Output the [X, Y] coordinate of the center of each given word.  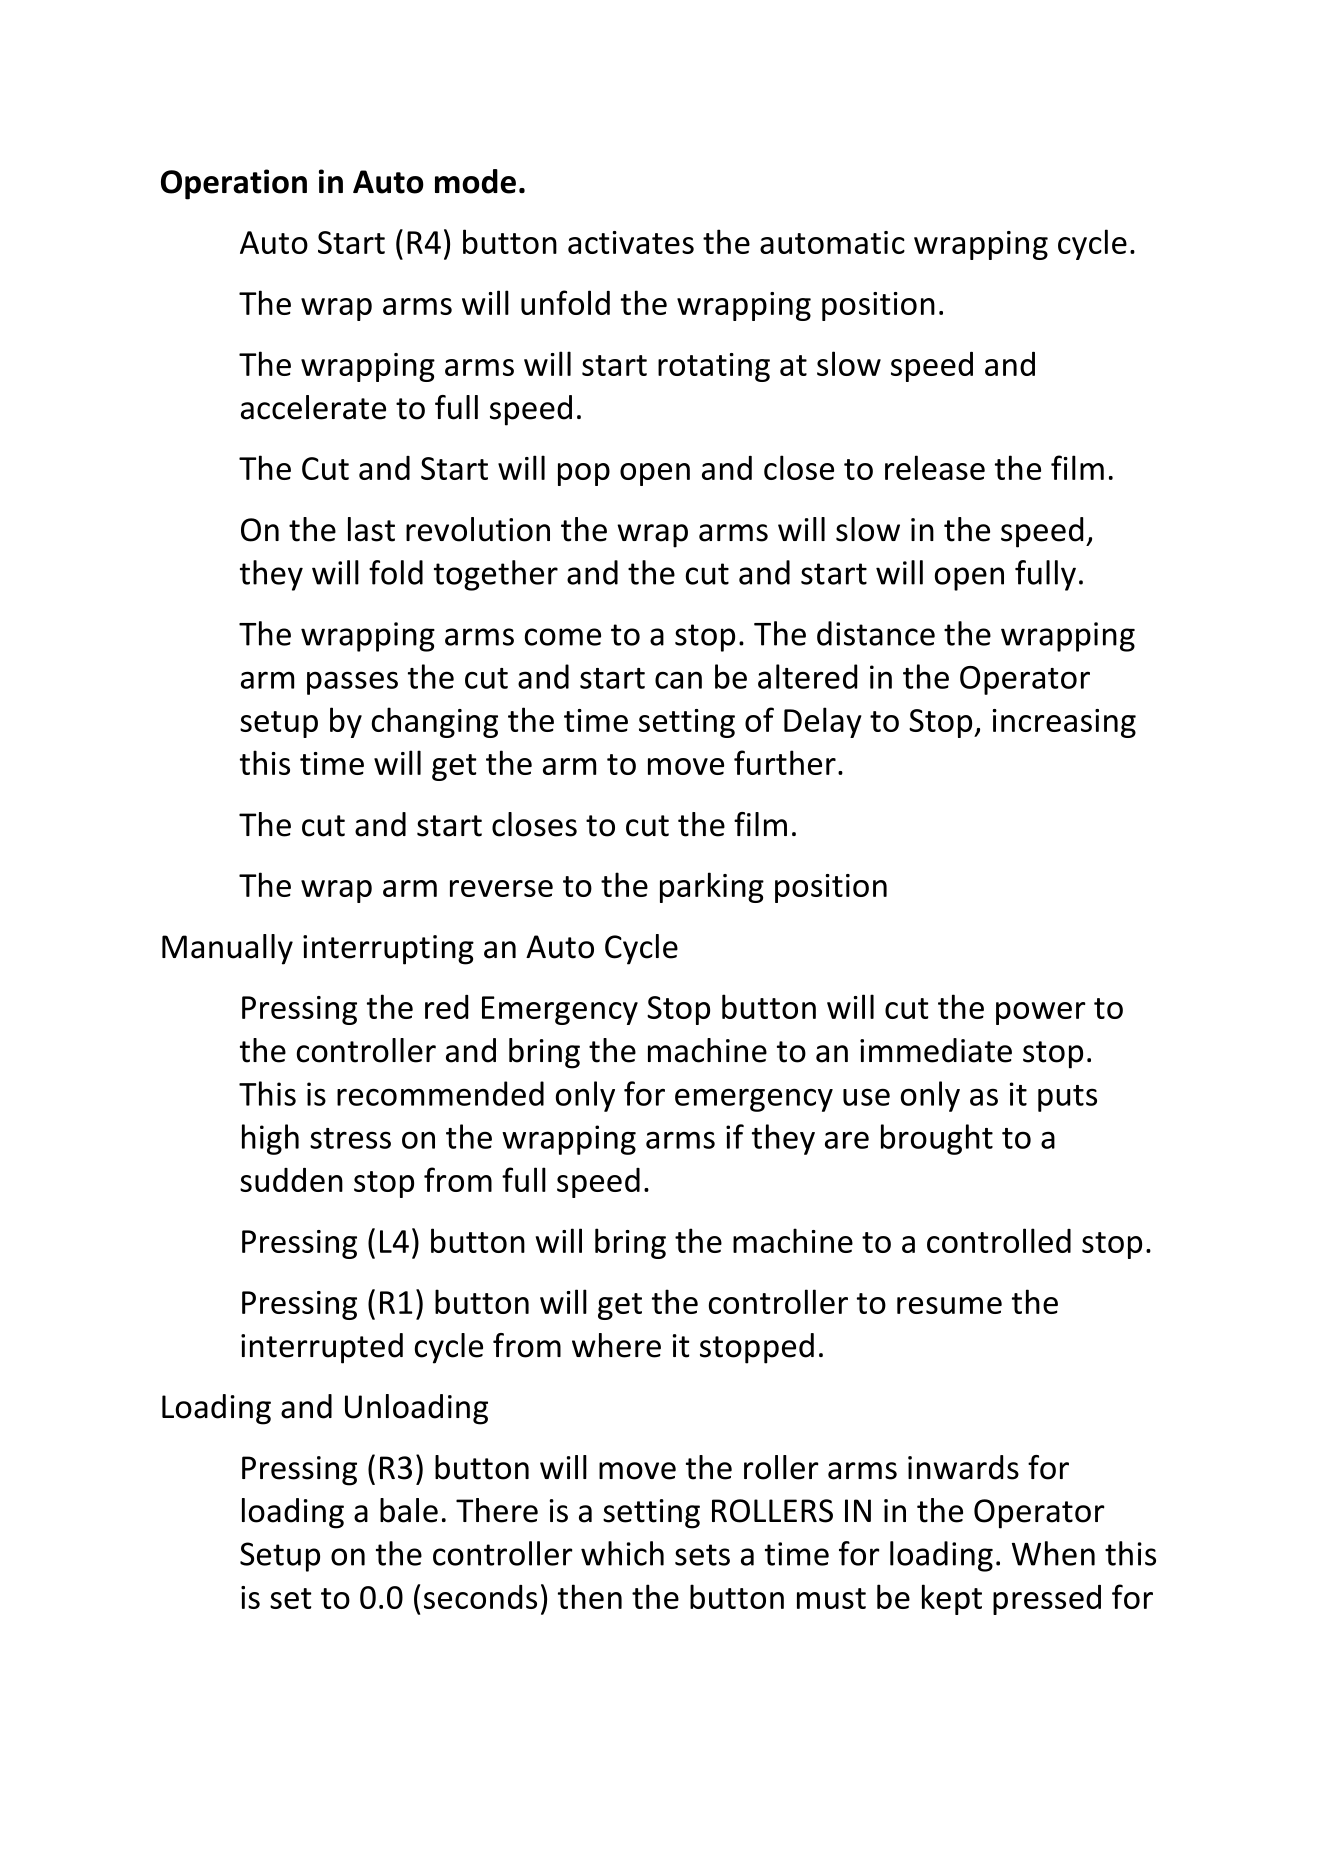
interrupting [388, 950]
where [616, 1345]
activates [631, 242]
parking [712, 887]
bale [409, 1510]
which [622, 1553]
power [1041, 1013]
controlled [999, 1240]
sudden [291, 1180]
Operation [234, 184]
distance [876, 633]
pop [584, 474]
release [935, 467]
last [371, 529]
